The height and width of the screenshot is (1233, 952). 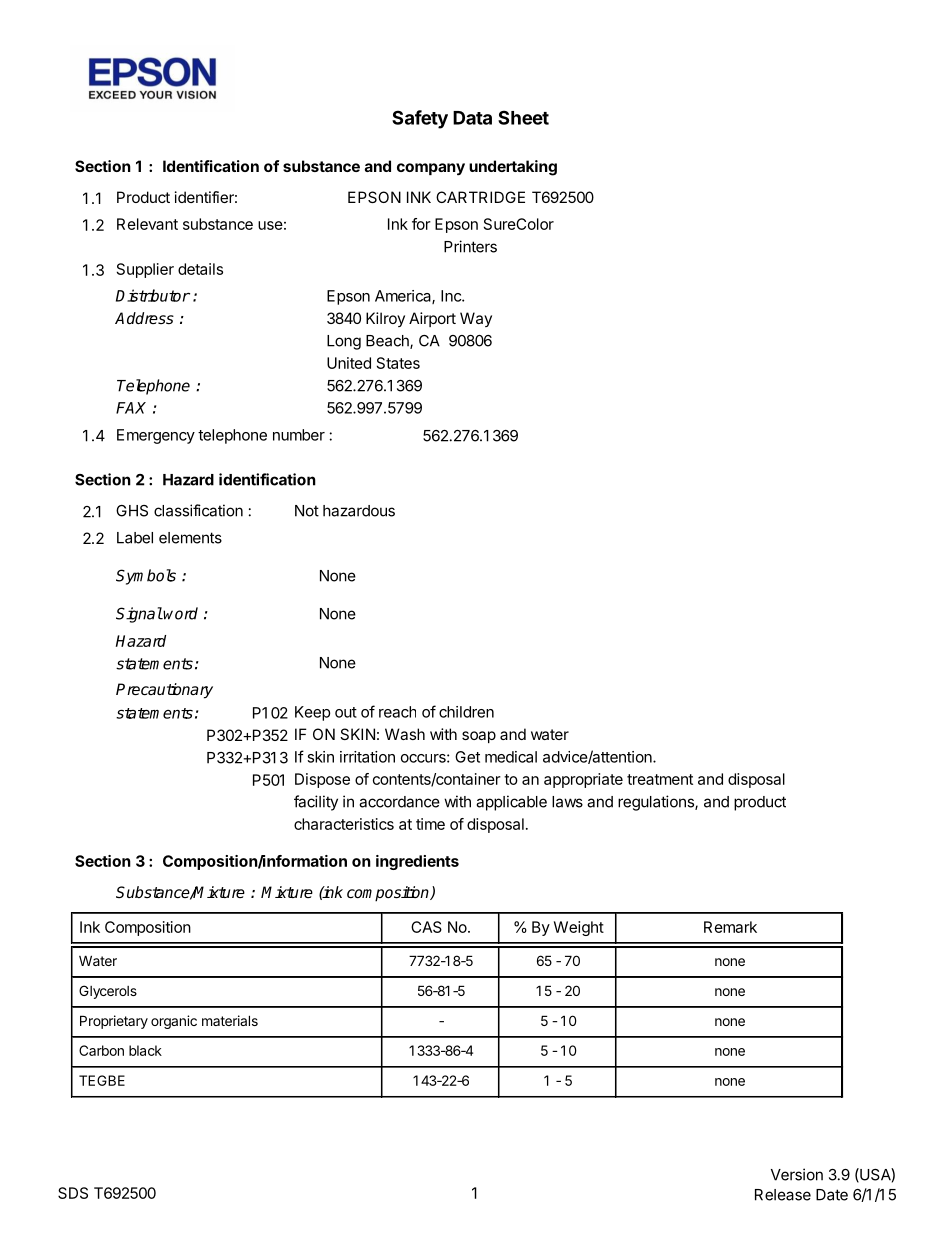 What do you see at coordinates (466, 712) in the screenshot?
I see `children` at bounding box center [466, 712].
